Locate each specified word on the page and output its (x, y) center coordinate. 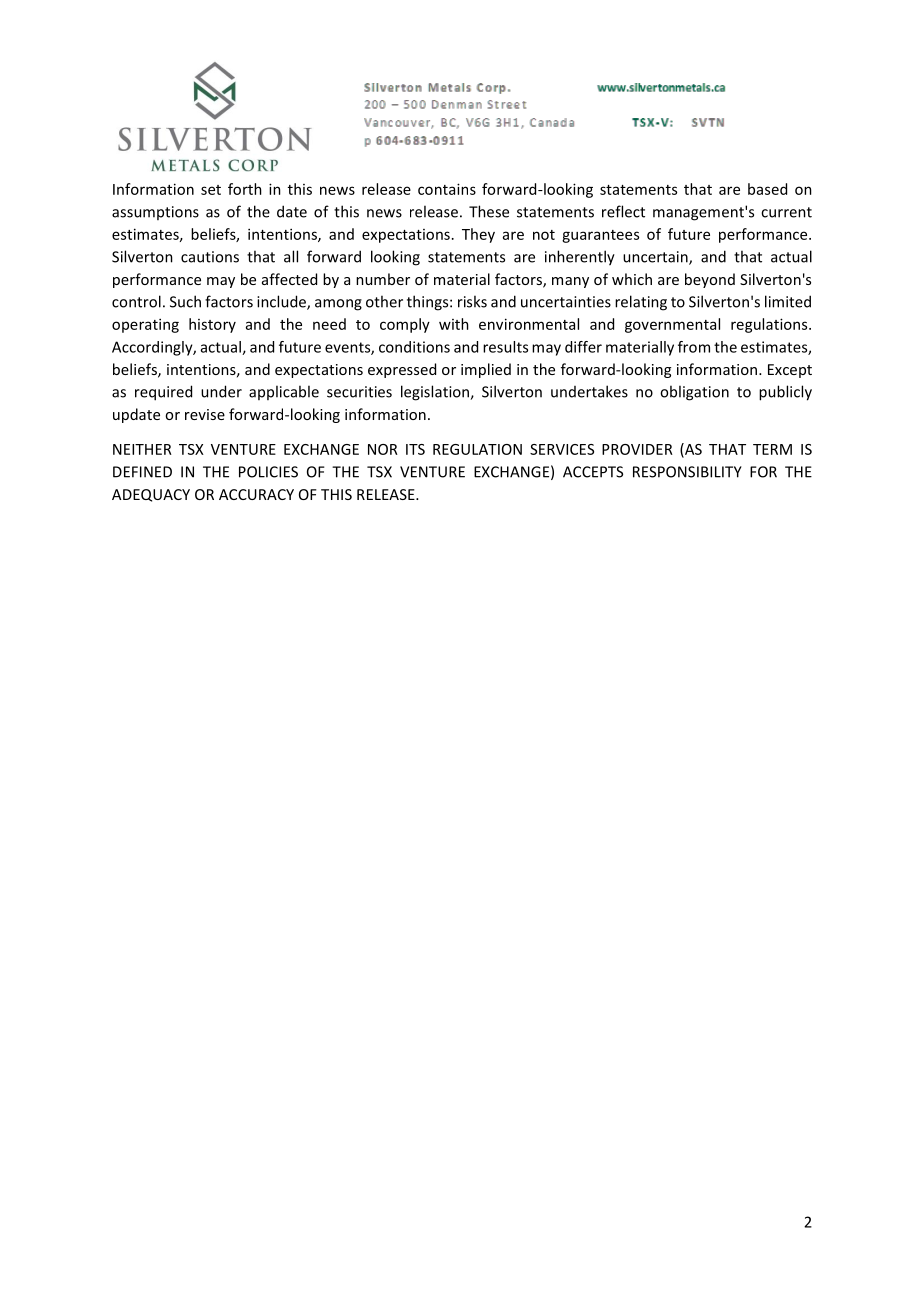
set (211, 190)
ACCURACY (256, 494)
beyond (710, 280)
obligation (694, 393)
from (694, 347)
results (505, 347)
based (767, 189)
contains (447, 189)
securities (359, 392)
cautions (210, 257)
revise (205, 414)
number (383, 279)
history (212, 325)
